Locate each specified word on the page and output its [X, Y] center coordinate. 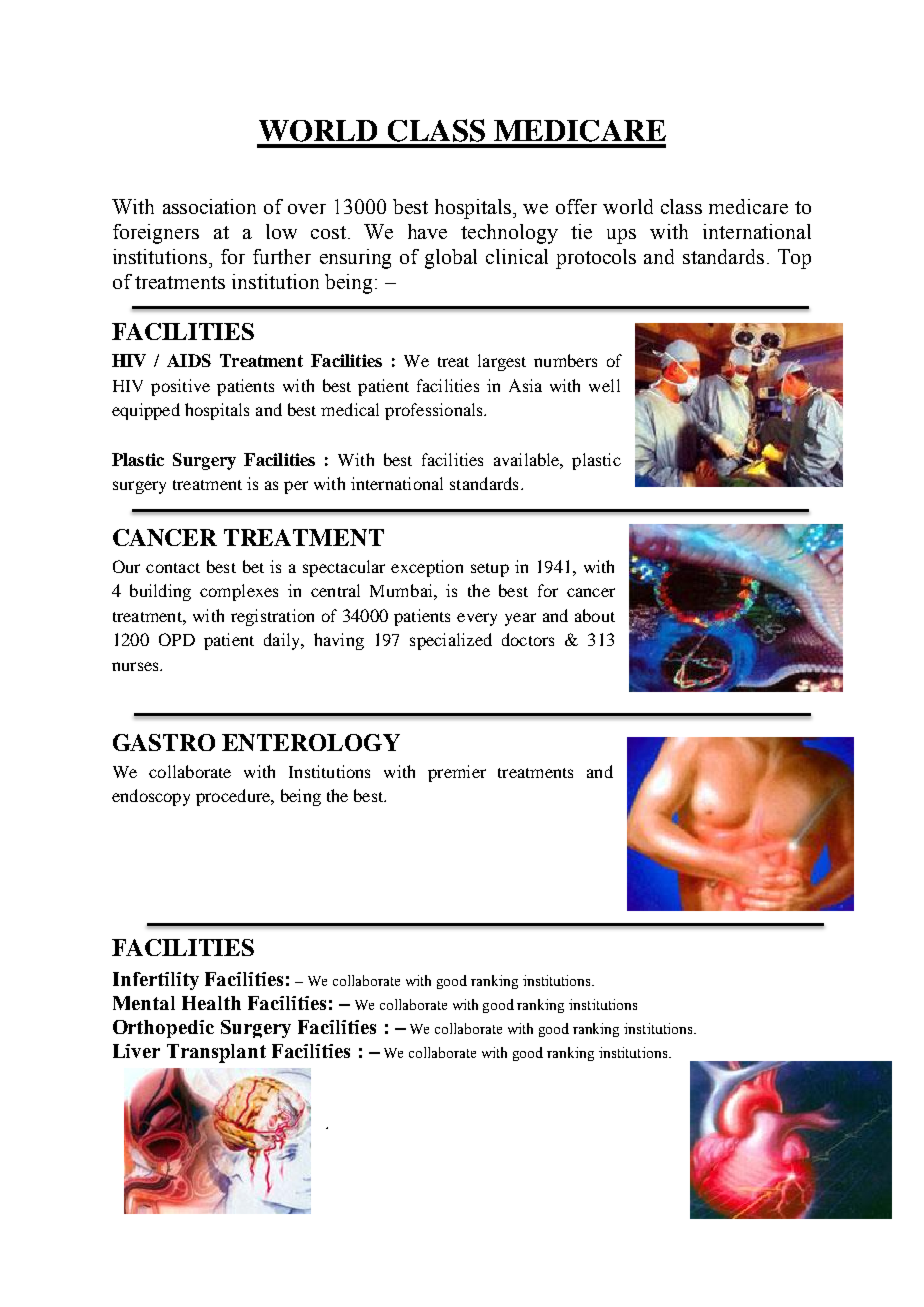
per [296, 487]
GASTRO [164, 742]
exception [427, 568]
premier [457, 773]
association [209, 206]
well [604, 385]
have [427, 231]
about [595, 615]
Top [794, 259]
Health [211, 1003]
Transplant [216, 1053]
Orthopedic [163, 1029]
